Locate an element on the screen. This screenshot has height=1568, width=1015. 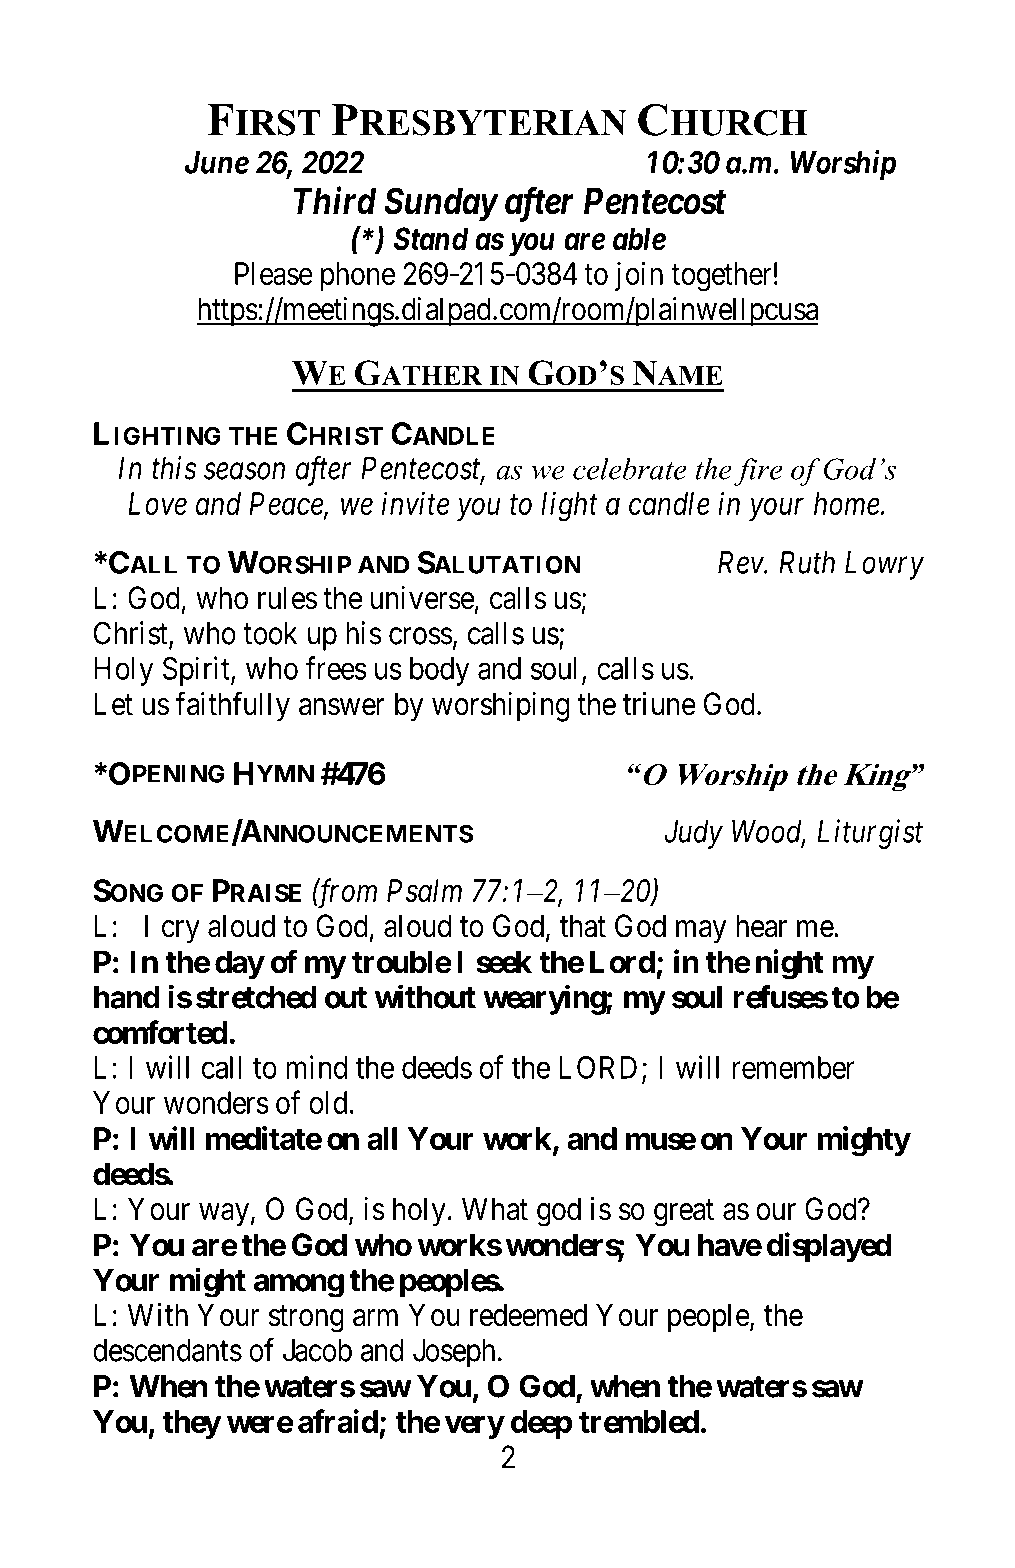
June is located at coordinates (217, 162).
